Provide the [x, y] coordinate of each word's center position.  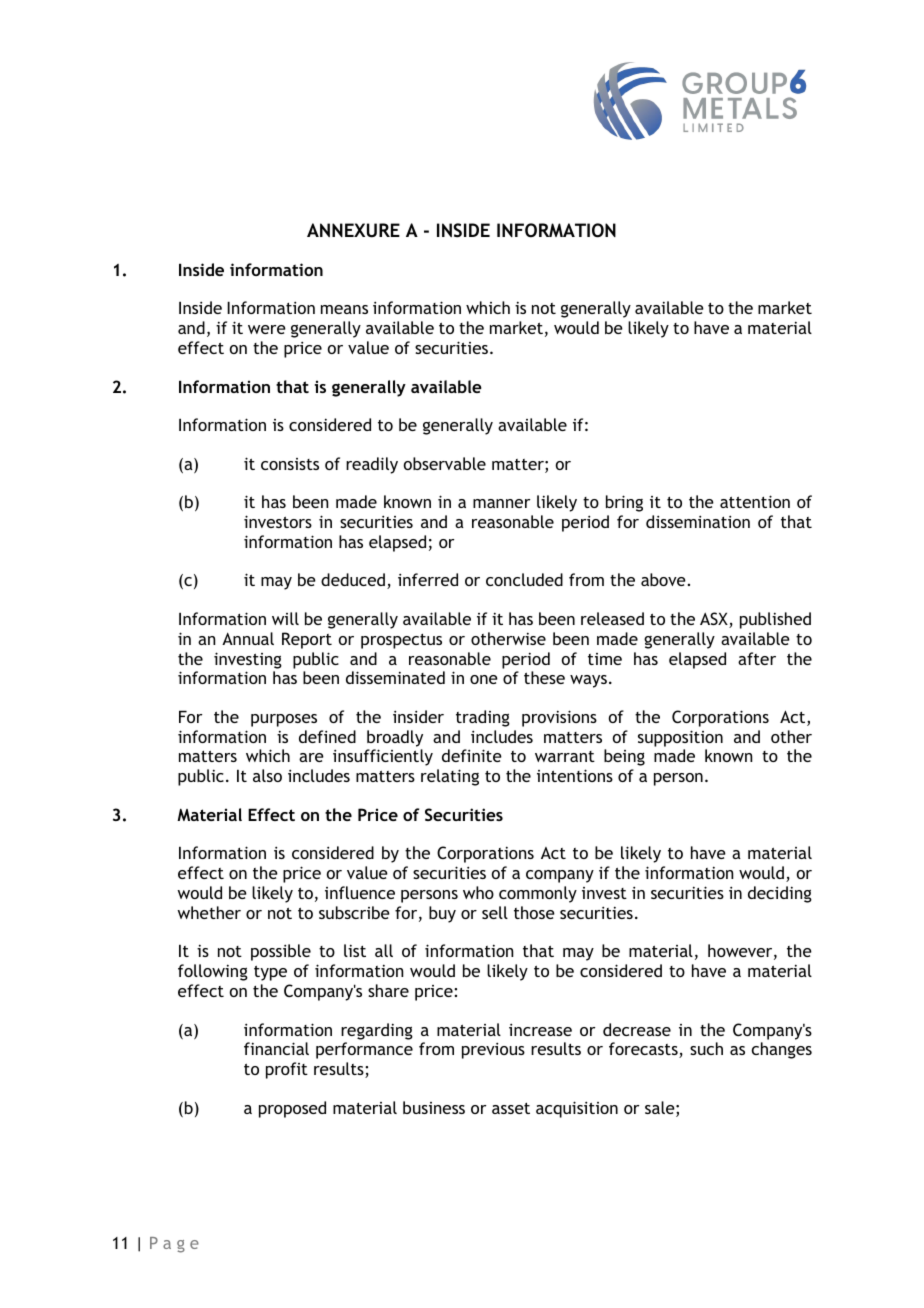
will [285, 618]
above [664, 579]
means [344, 309]
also [267, 775]
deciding [780, 894]
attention [755, 501]
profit [287, 1070]
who [478, 892]
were [267, 329]
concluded [524, 579]
